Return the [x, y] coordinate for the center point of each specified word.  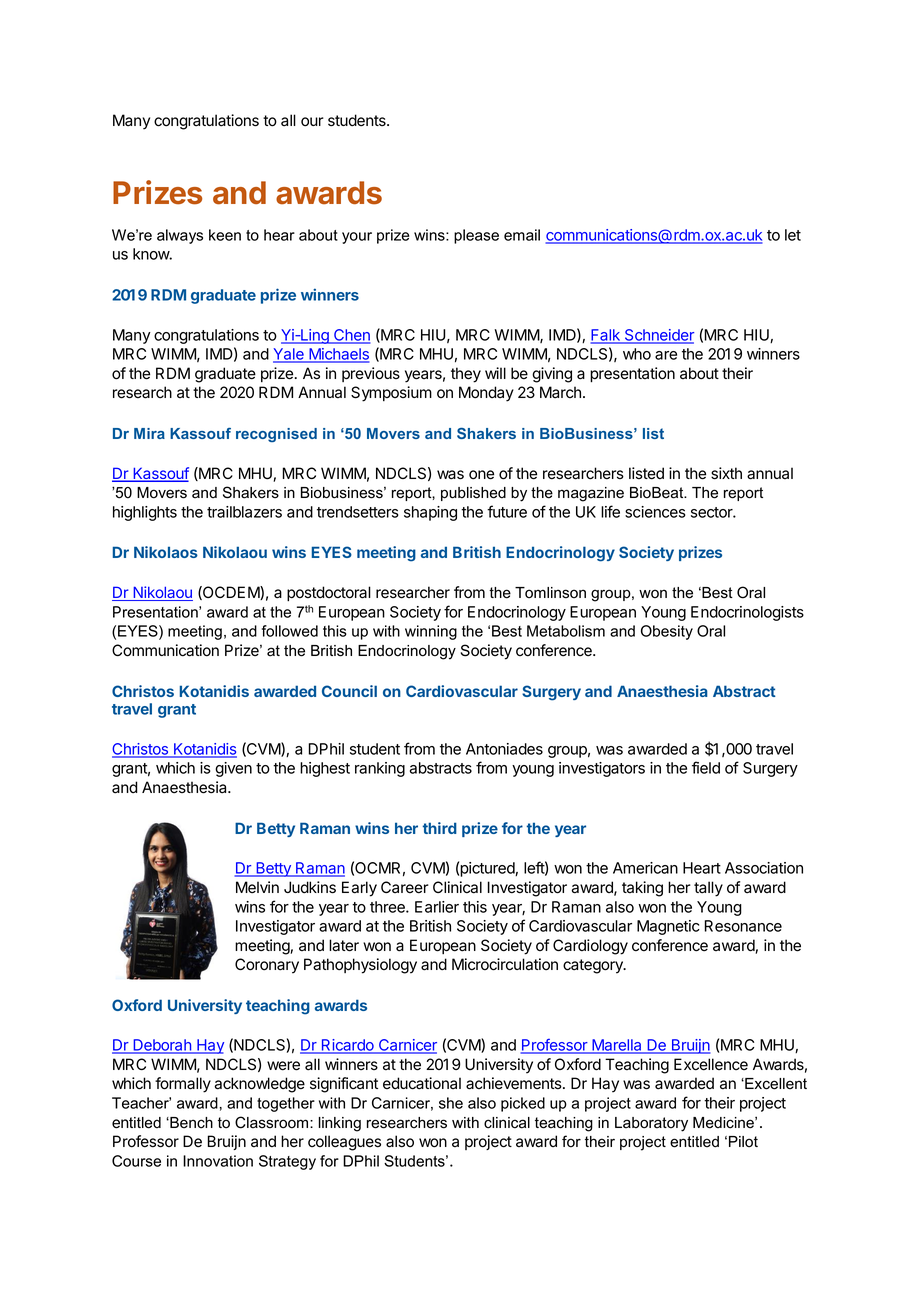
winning [431, 632]
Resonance [743, 926]
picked [523, 1104]
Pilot [743, 1142]
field [706, 767]
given [233, 769]
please [476, 236]
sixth [726, 473]
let [793, 235]
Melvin [257, 887]
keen [225, 235]
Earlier [437, 907]
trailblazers [244, 512]
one [481, 475]
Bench [190, 1123]
